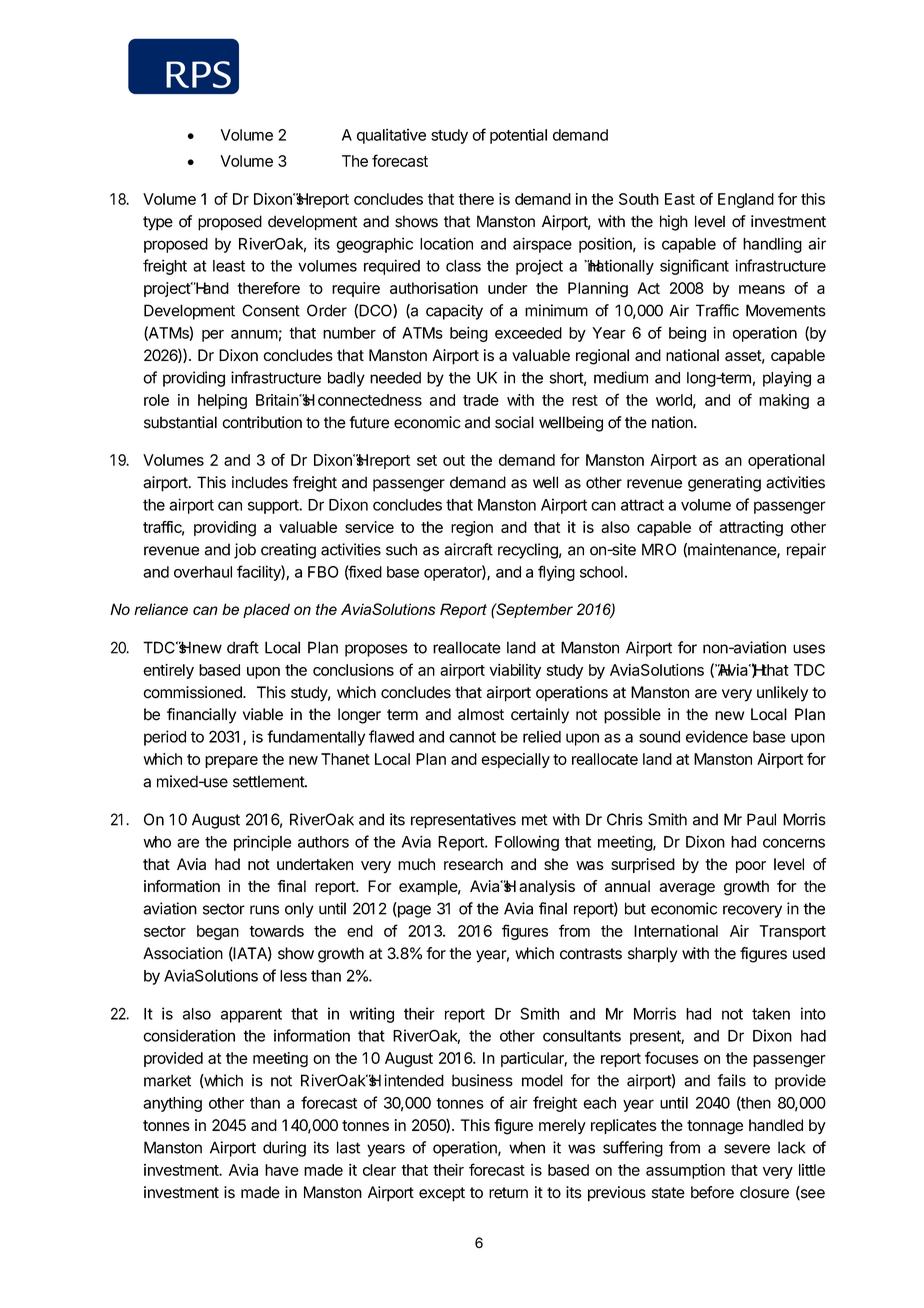 This document has height=1308, width=924. What do you see at coordinates (263, 843) in the document?
I see `principle` at bounding box center [263, 843].
